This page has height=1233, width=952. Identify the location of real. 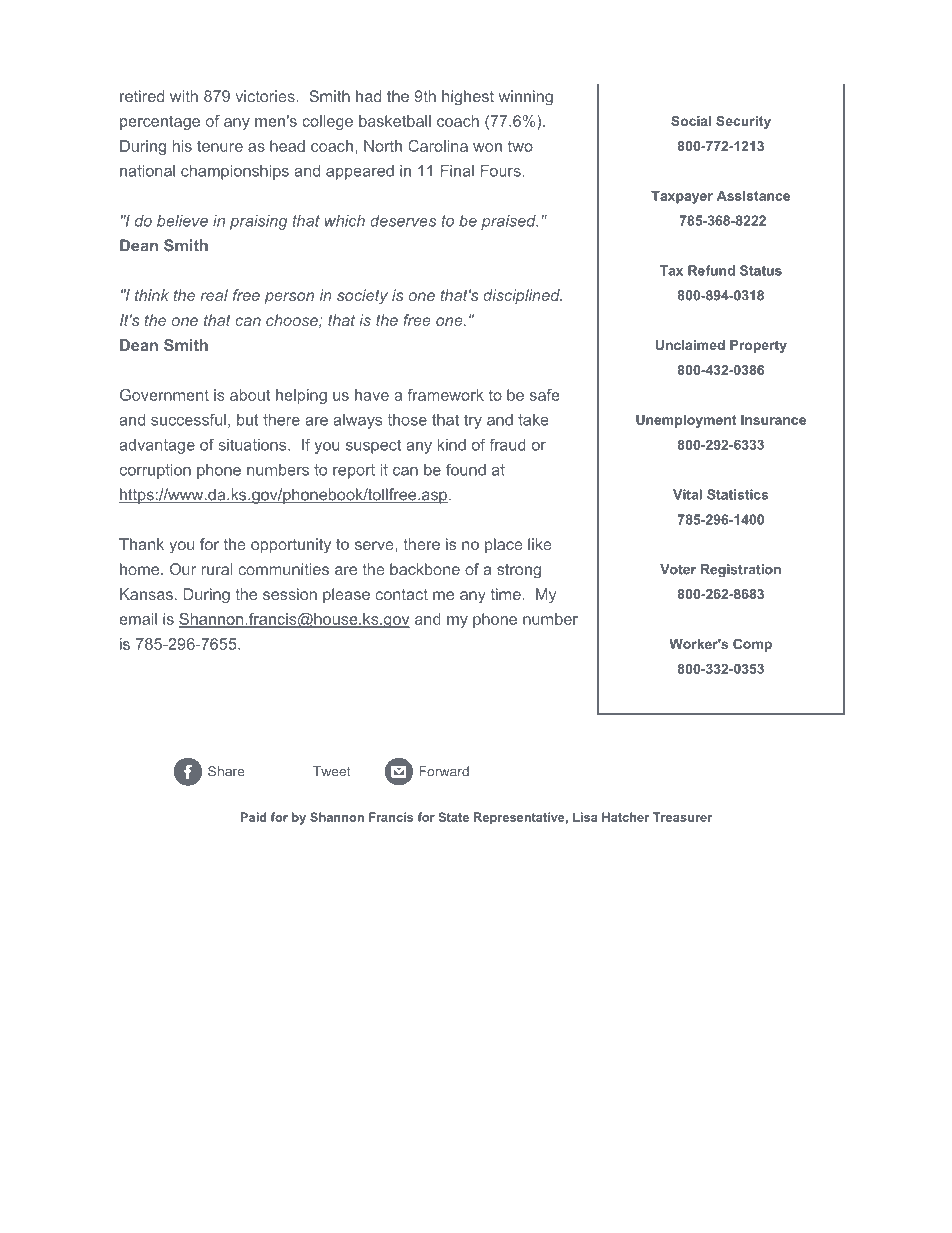
(214, 295).
